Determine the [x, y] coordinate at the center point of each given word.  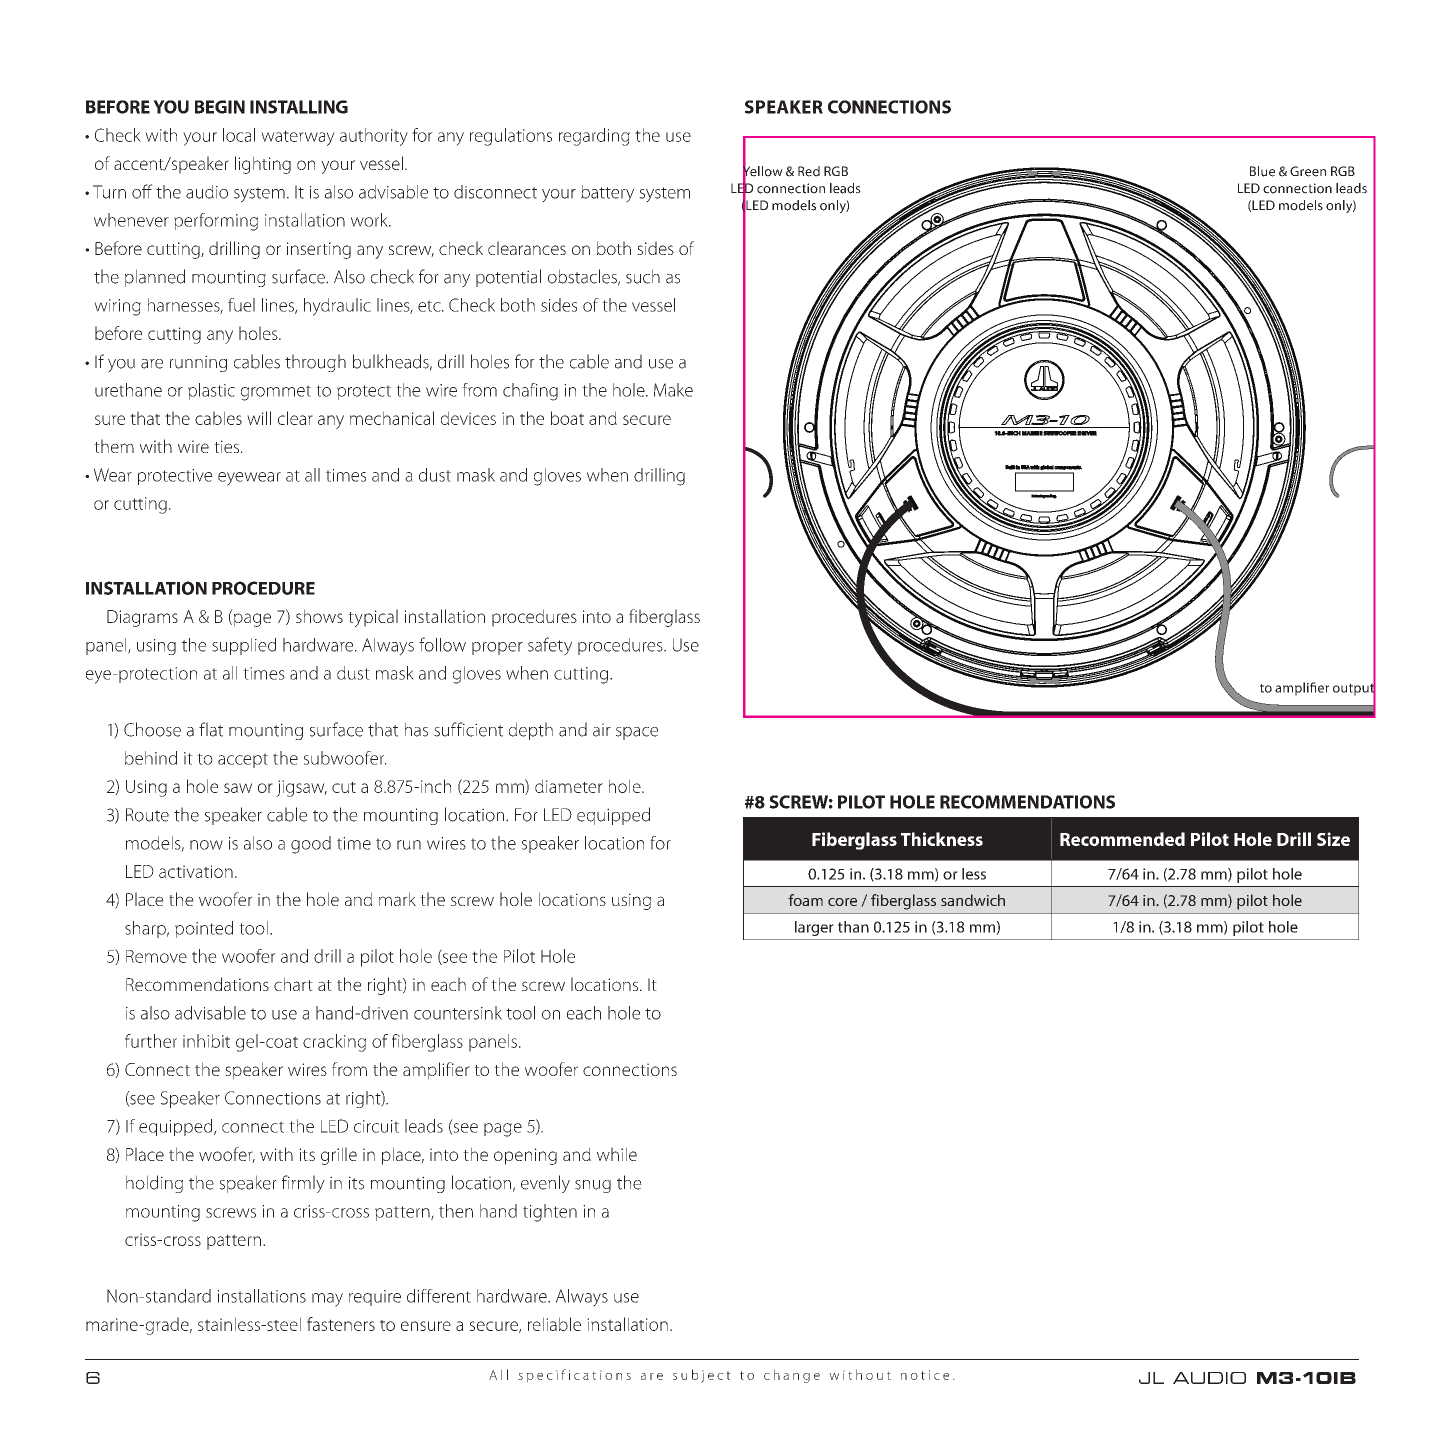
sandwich [973, 900]
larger [814, 928]
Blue [1262, 171]
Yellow [763, 171]
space [637, 733]
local [239, 135]
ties [228, 446]
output [1354, 689]
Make [673, 390]
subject [702, 1376]
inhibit [206, 1041]
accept [243, 760]
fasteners [341, 1324]
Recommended [1122, 839]
